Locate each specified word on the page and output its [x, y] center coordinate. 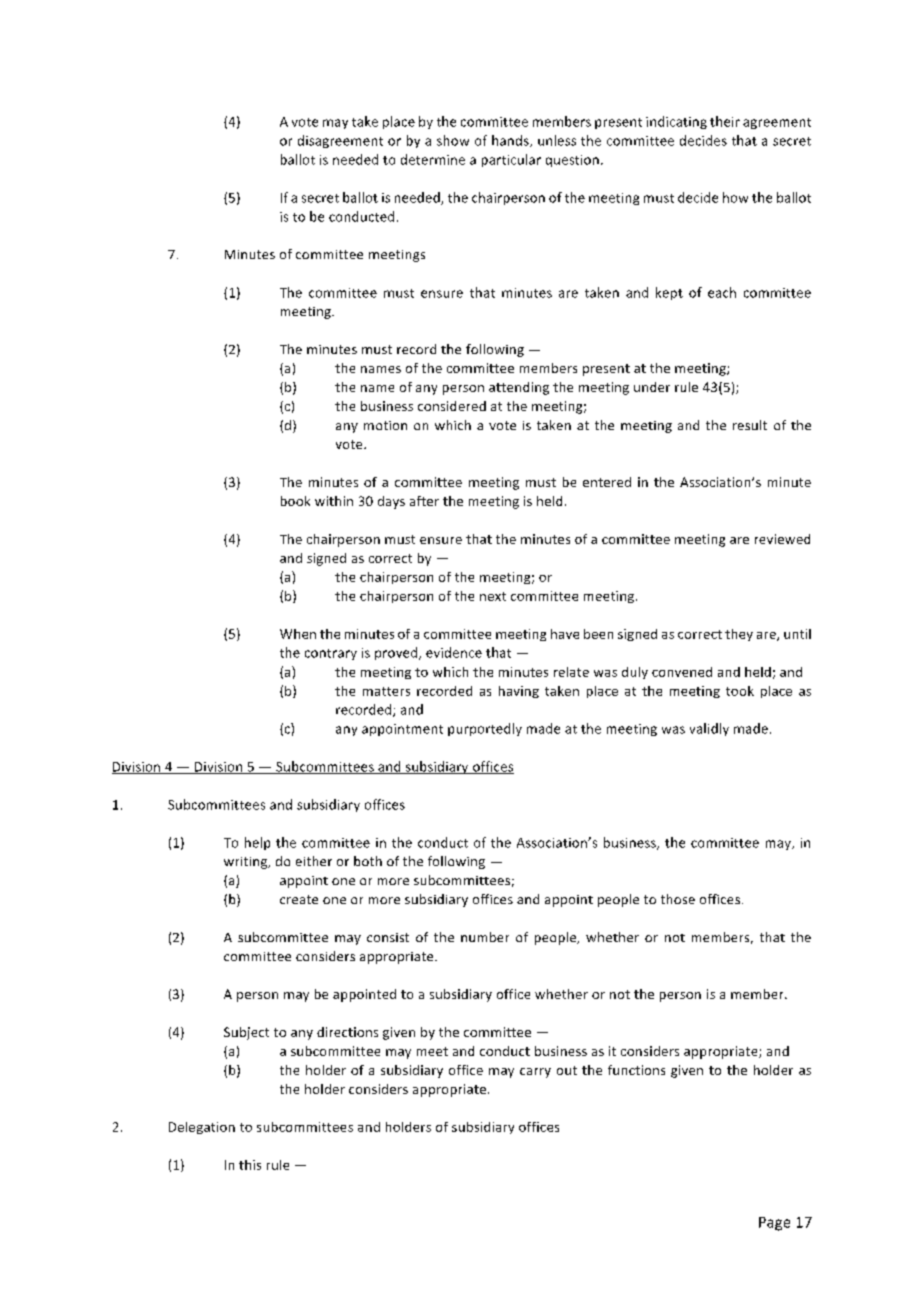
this [250, 1165]
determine [433, 159]
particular [511, 160]
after [424, 501]
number [485, 937]
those [678, 899]
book [295, 501]
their [725, 121]
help [257, 843]
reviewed [782, 539]
